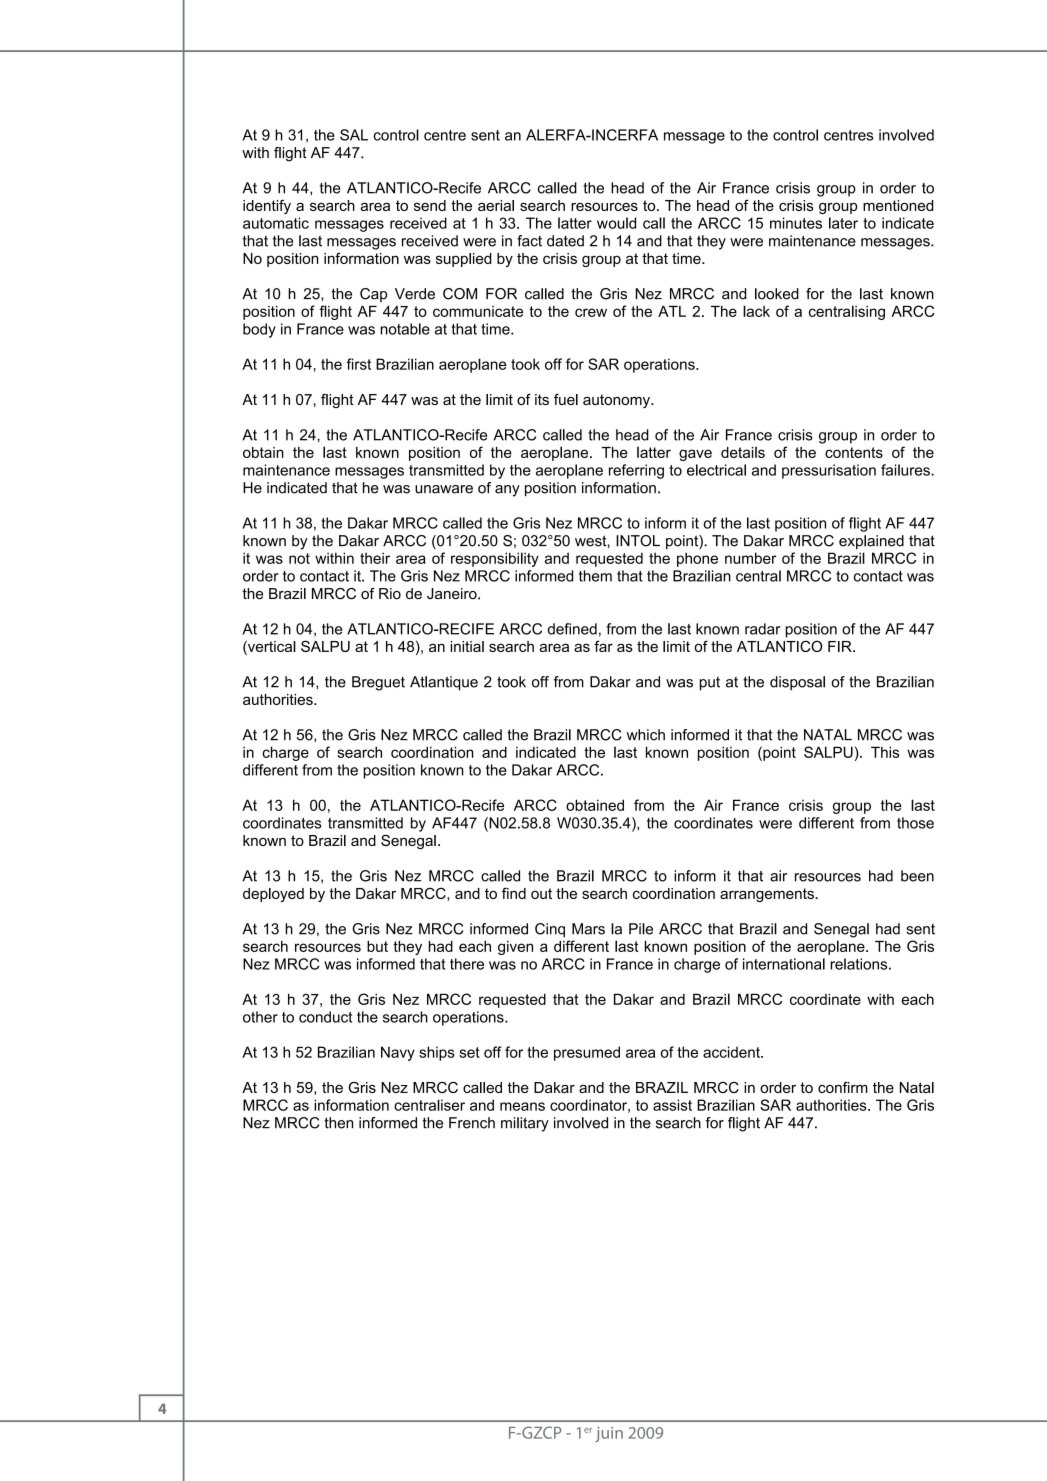 This screenshot has width=1047, height=1481. I want to click on initial, so click(467, 646).
